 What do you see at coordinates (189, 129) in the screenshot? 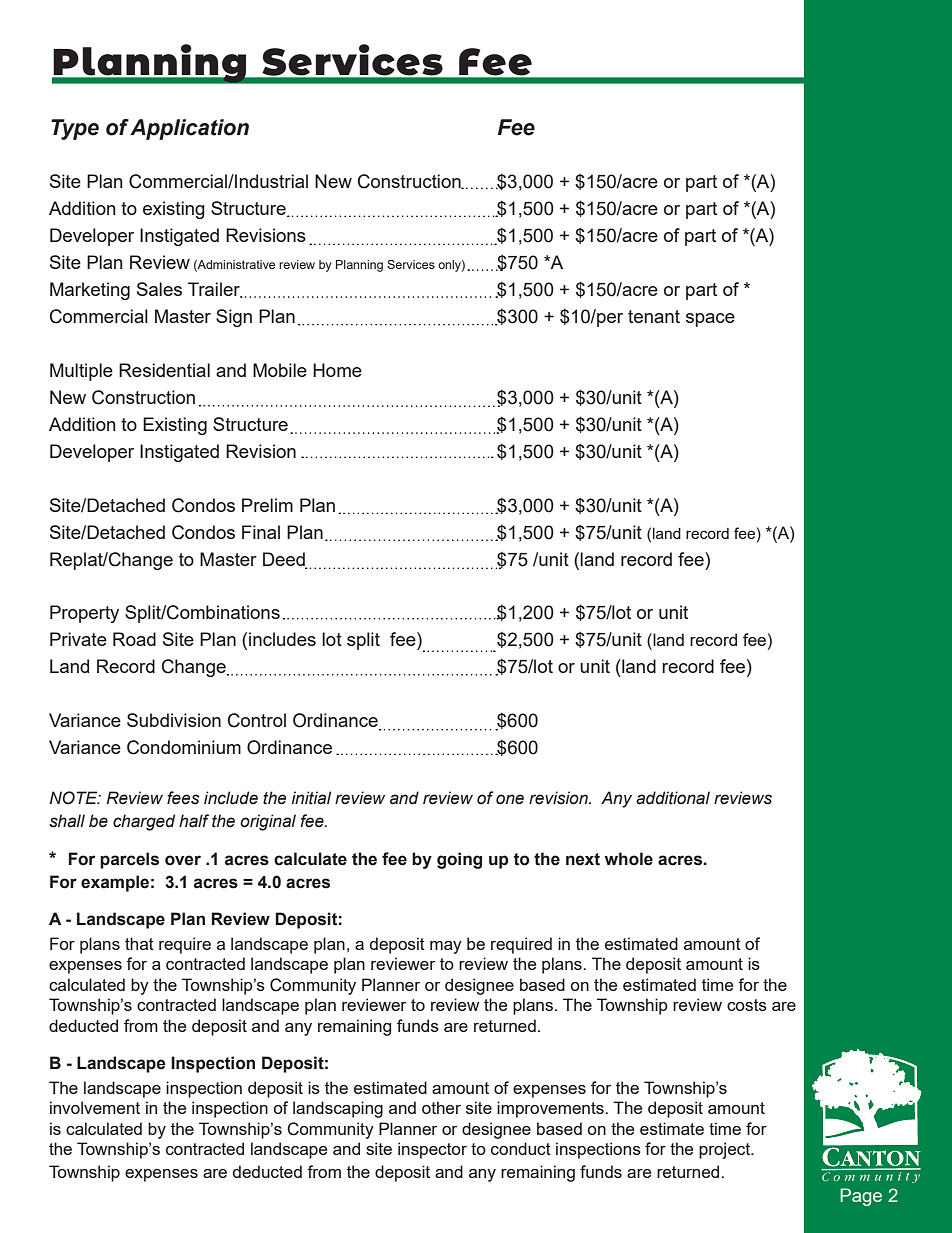
I see `Application` at bounding box center [189, 129].
